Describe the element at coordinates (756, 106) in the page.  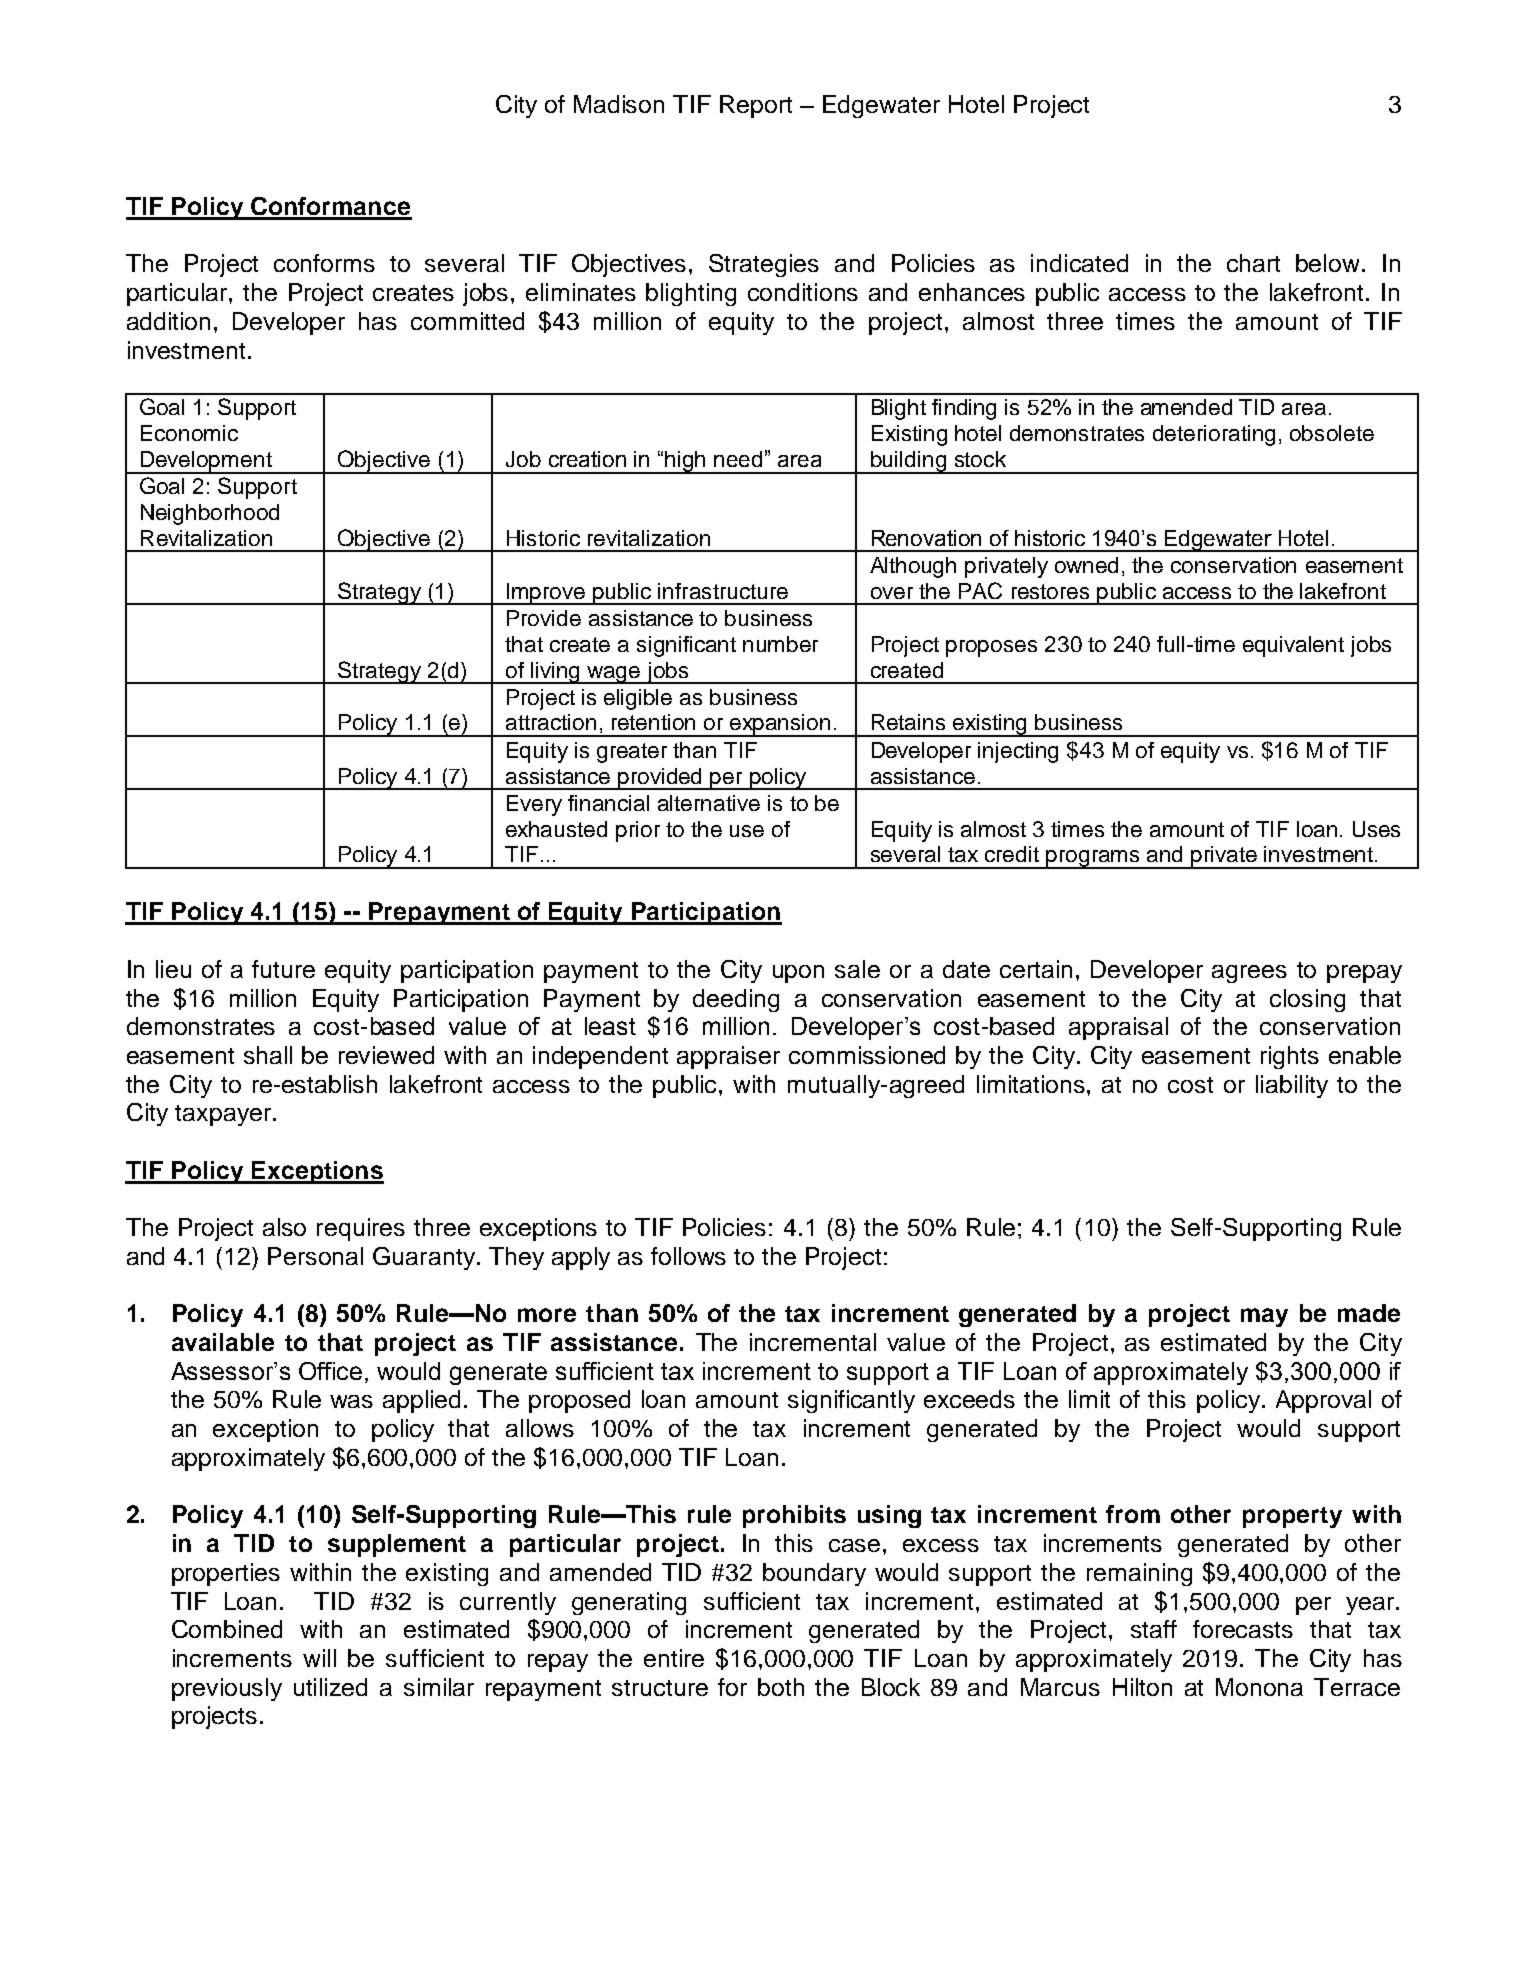
I see `Report` at that location.
